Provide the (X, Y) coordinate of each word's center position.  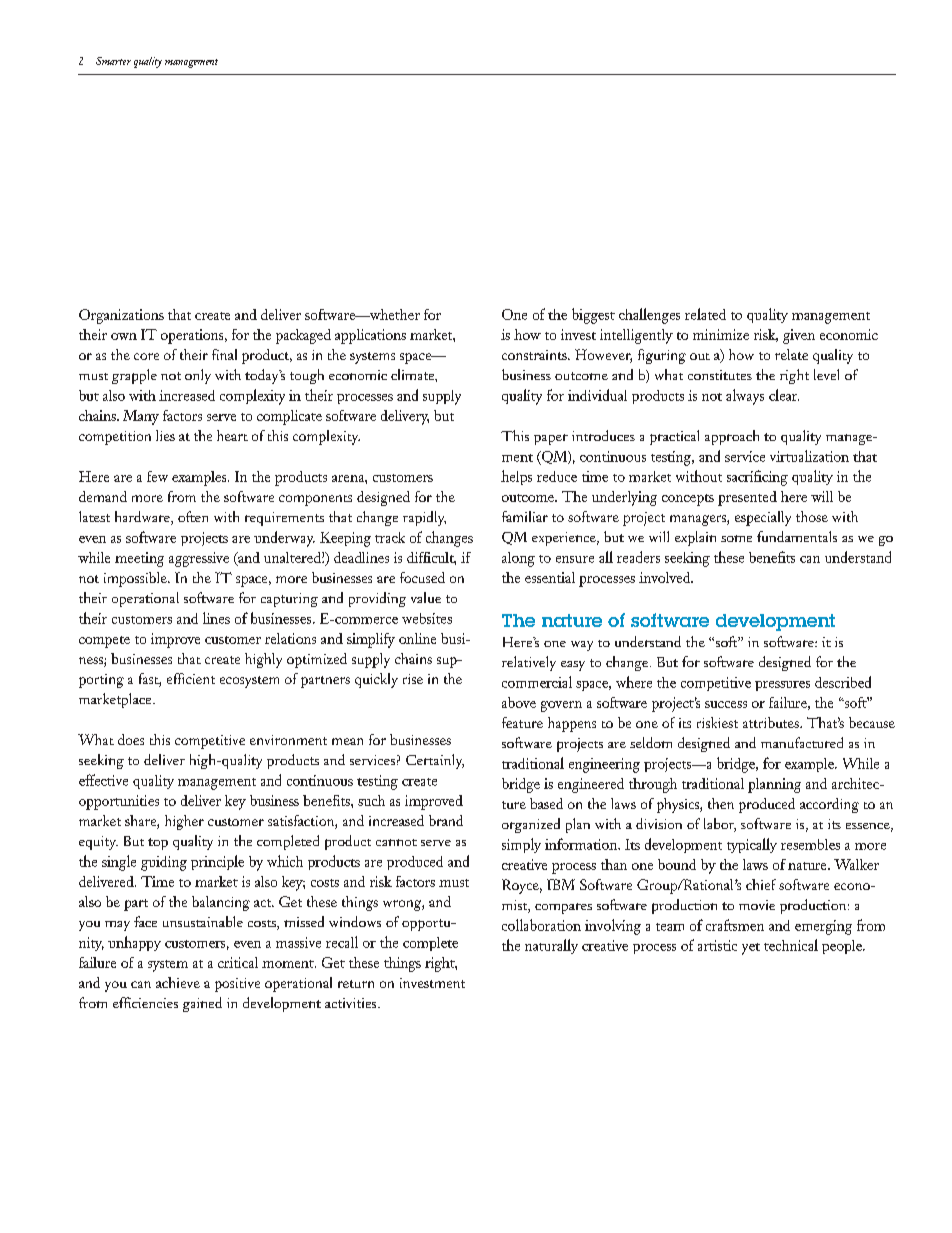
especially (763, 518)
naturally (551, 946)
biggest (593, 316)
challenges (649, 316)
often (193, 516)
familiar (525, 516)
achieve (178, 982)
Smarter (113, 61)
